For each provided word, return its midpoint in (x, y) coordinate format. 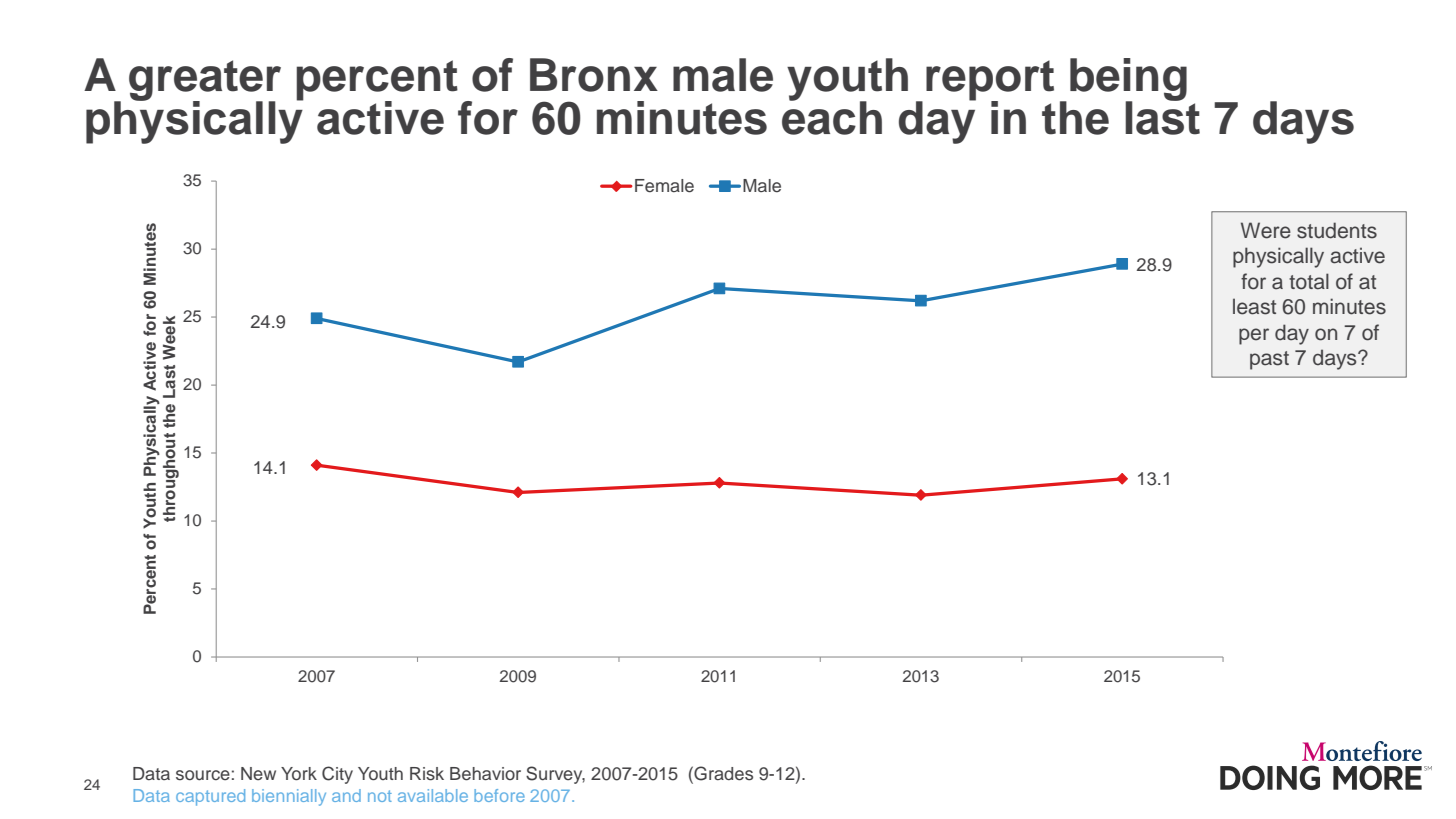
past (1269, 360)
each (832, 117)
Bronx (594, 75)
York (299, 773)
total (1309, 281)
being (1128, 80)
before (499, 795)
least (1254, 306)
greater (205, 81)
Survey (555, 775)
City (337, 775)
